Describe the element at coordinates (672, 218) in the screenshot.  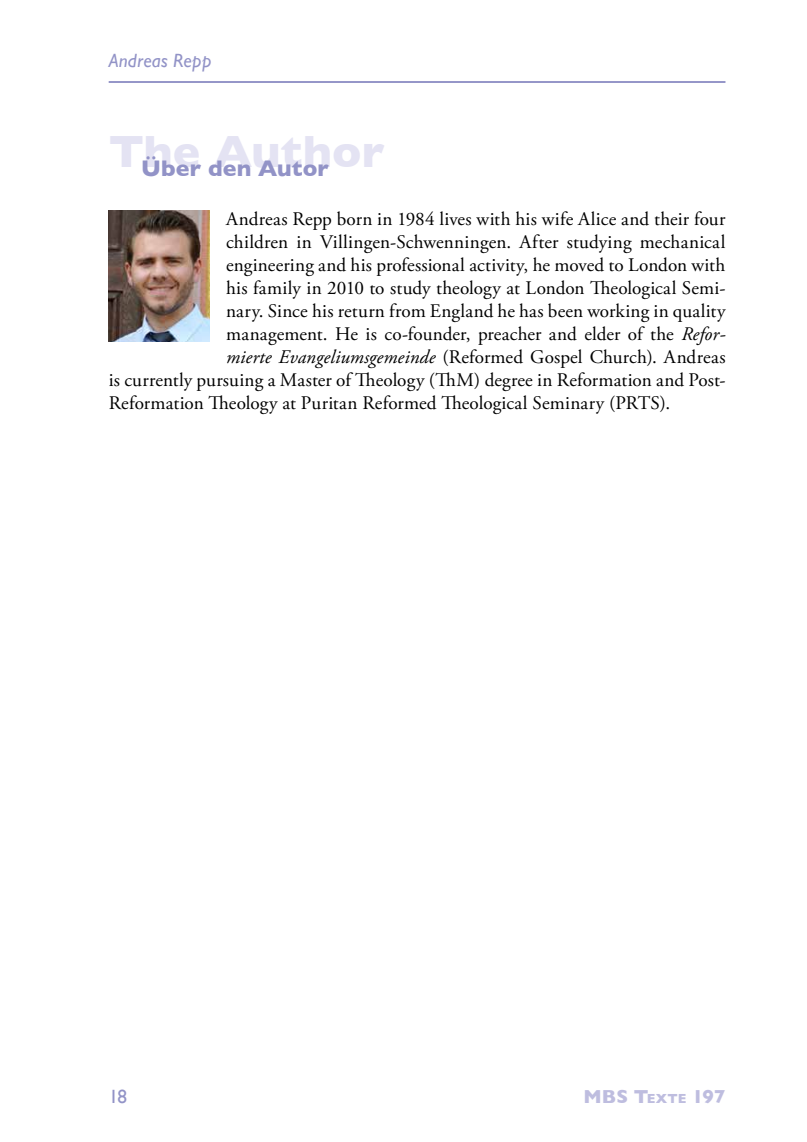
I see `their` at that location.
